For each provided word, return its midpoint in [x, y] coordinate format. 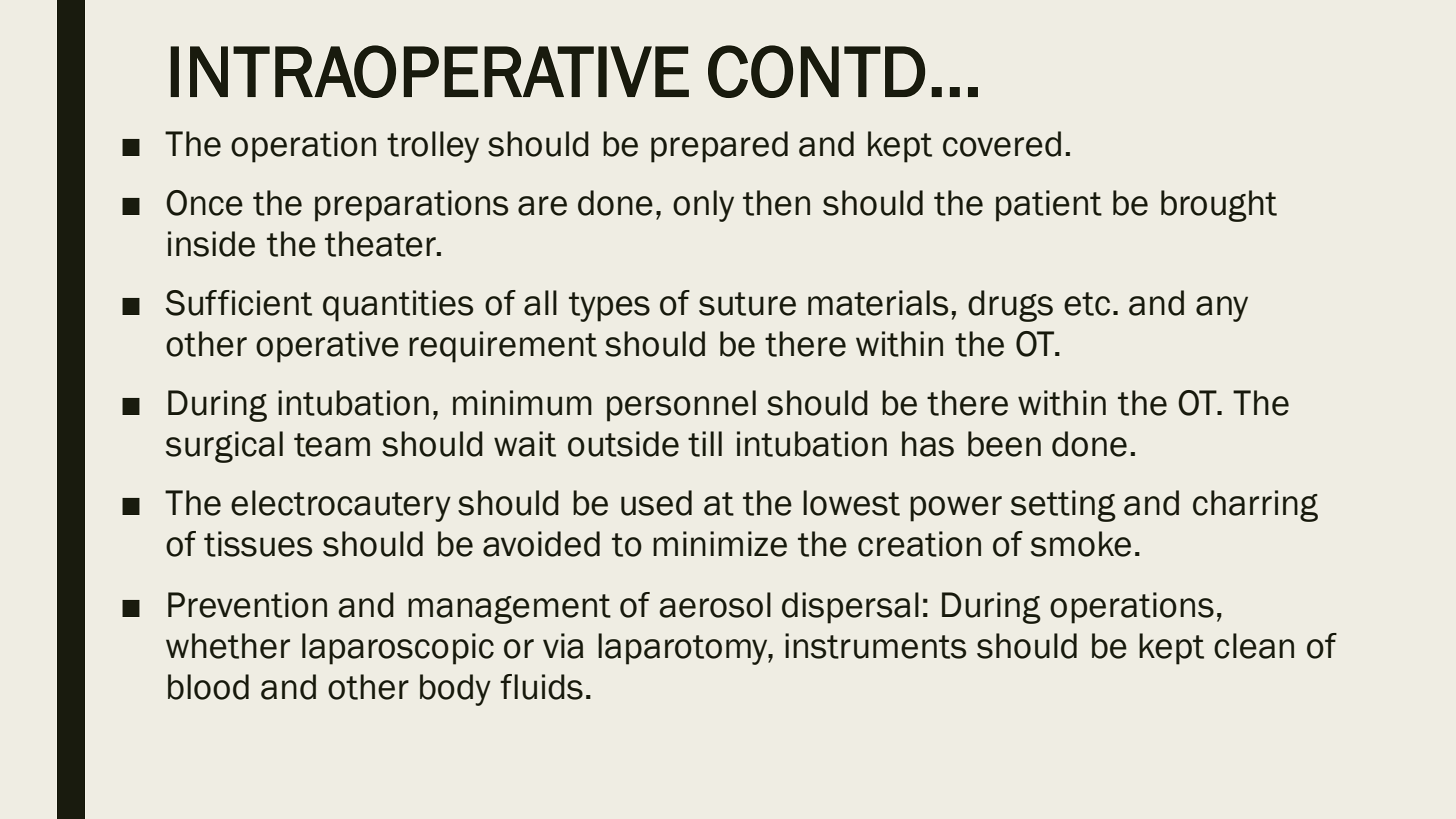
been [1004, 444]
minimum [522, 403]
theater [381, 244]
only [703, 206]
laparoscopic [398, 649]
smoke [1081, 544]
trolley [433, 147]
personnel [681, 406]
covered [1002, 144]
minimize [720, 544]
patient [1049, 206]
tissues [258, 544]
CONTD [816, 71]
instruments [875, 646]
